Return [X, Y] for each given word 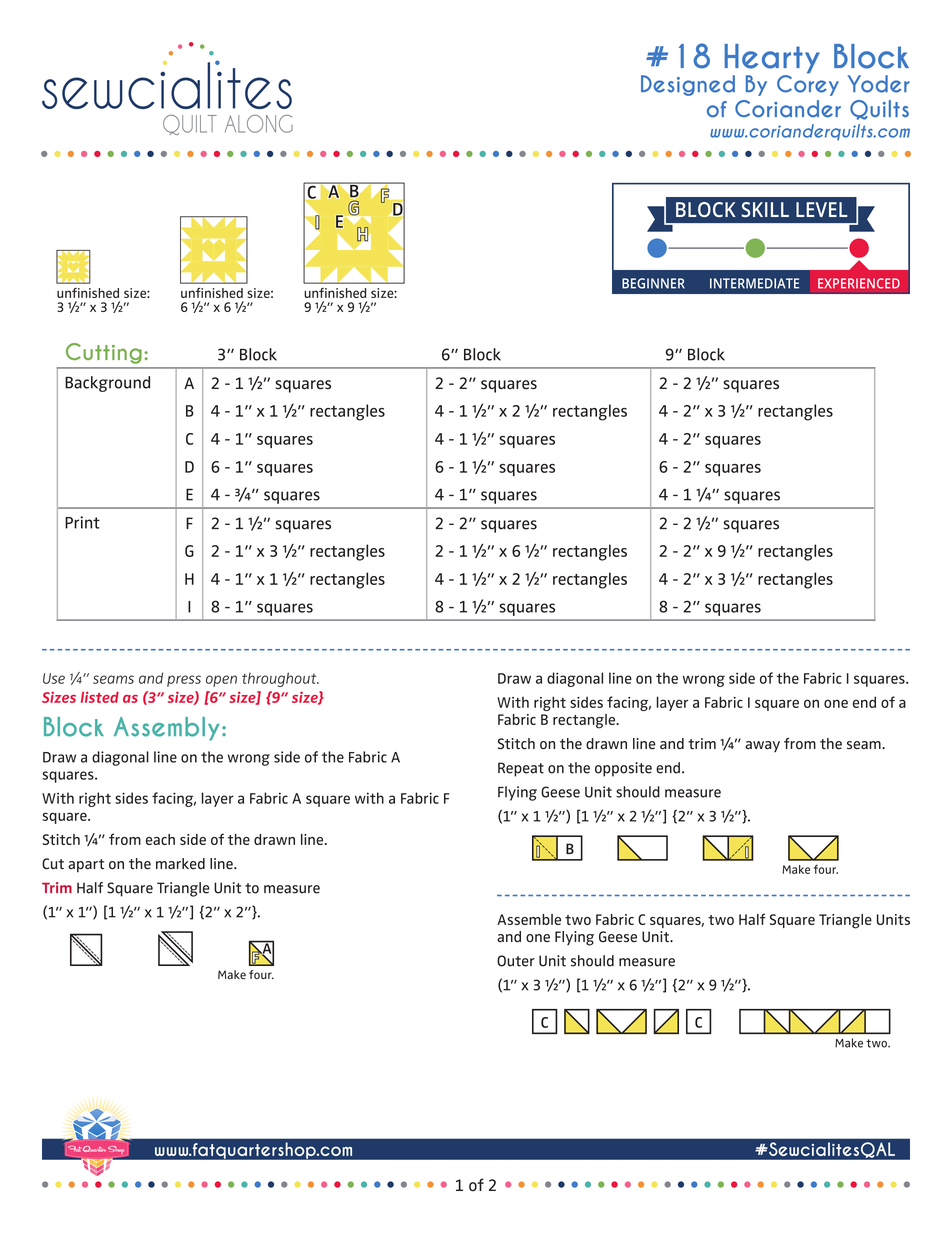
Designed [688, 85]
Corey [808, 84]
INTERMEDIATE [754, 283]
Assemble [529, 919]
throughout [280, 679]
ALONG [259, 124]
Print [82, 522]
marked [180, 864]
